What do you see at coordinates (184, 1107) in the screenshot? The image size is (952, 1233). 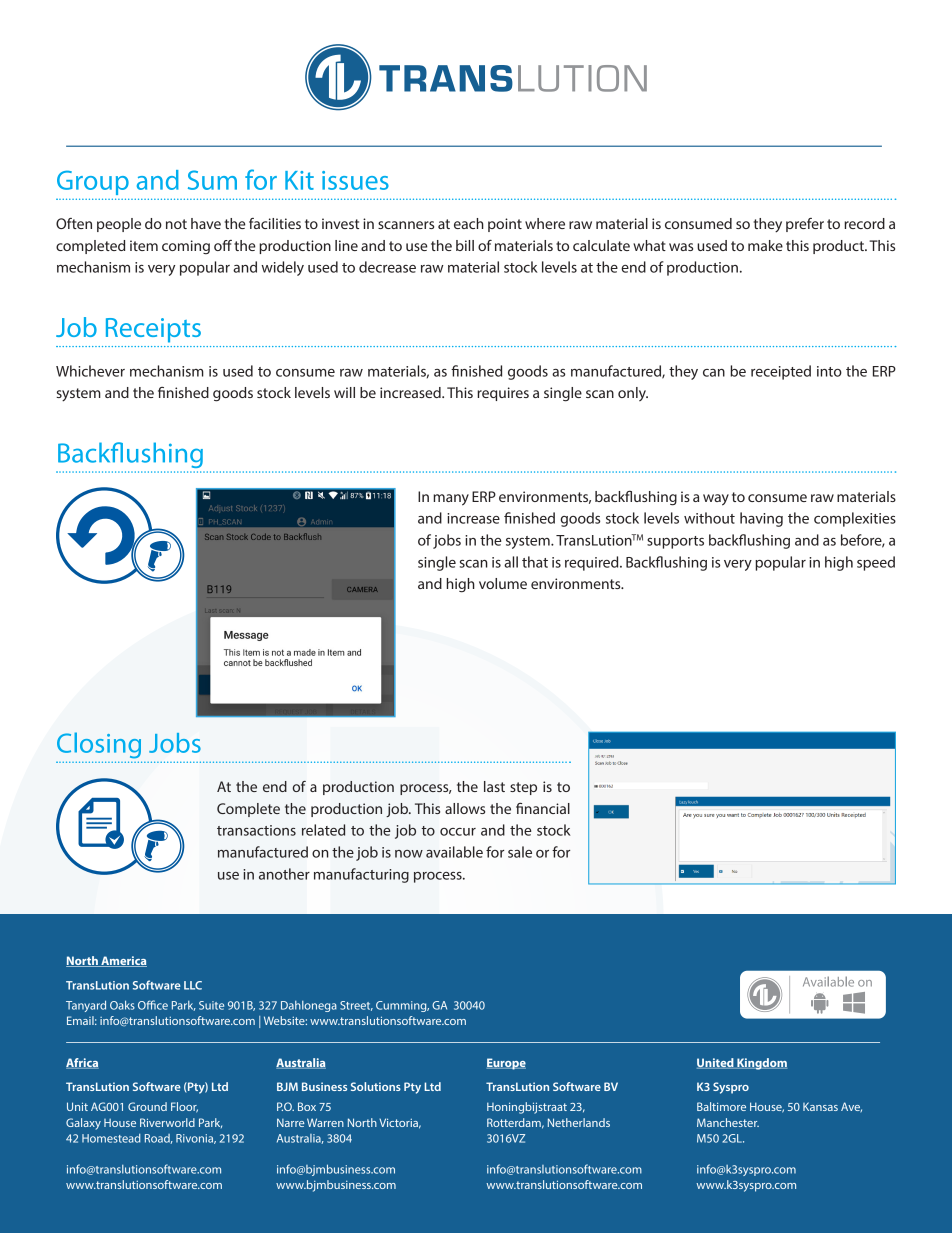 I see `Floor` at bounding box center [184, 1107].
